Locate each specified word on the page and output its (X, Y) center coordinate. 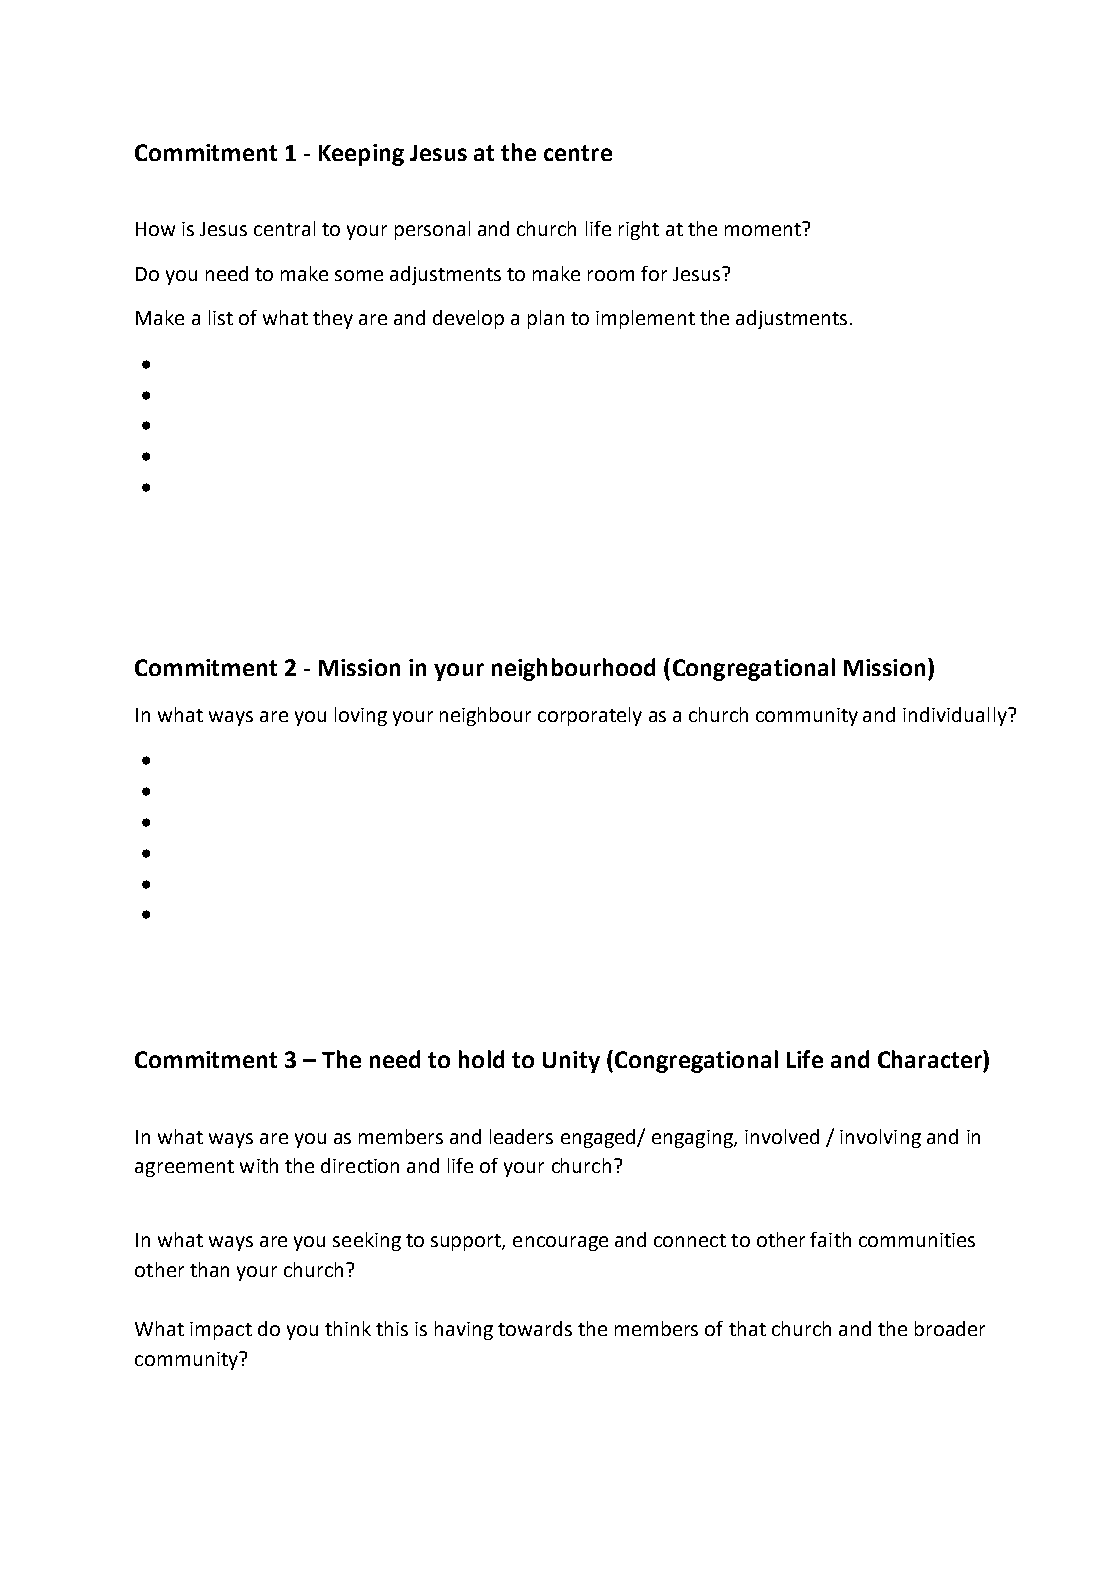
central (284, 228)
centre (578, 153)
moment (764, 229)
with (259, 1165)
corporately (590, 716)
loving (361, 716)
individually (956, 716)
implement (645, 319)
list (221, 317)
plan (546, 319)
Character (931, 1059)
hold (481, 1059)
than (209, 1269)
